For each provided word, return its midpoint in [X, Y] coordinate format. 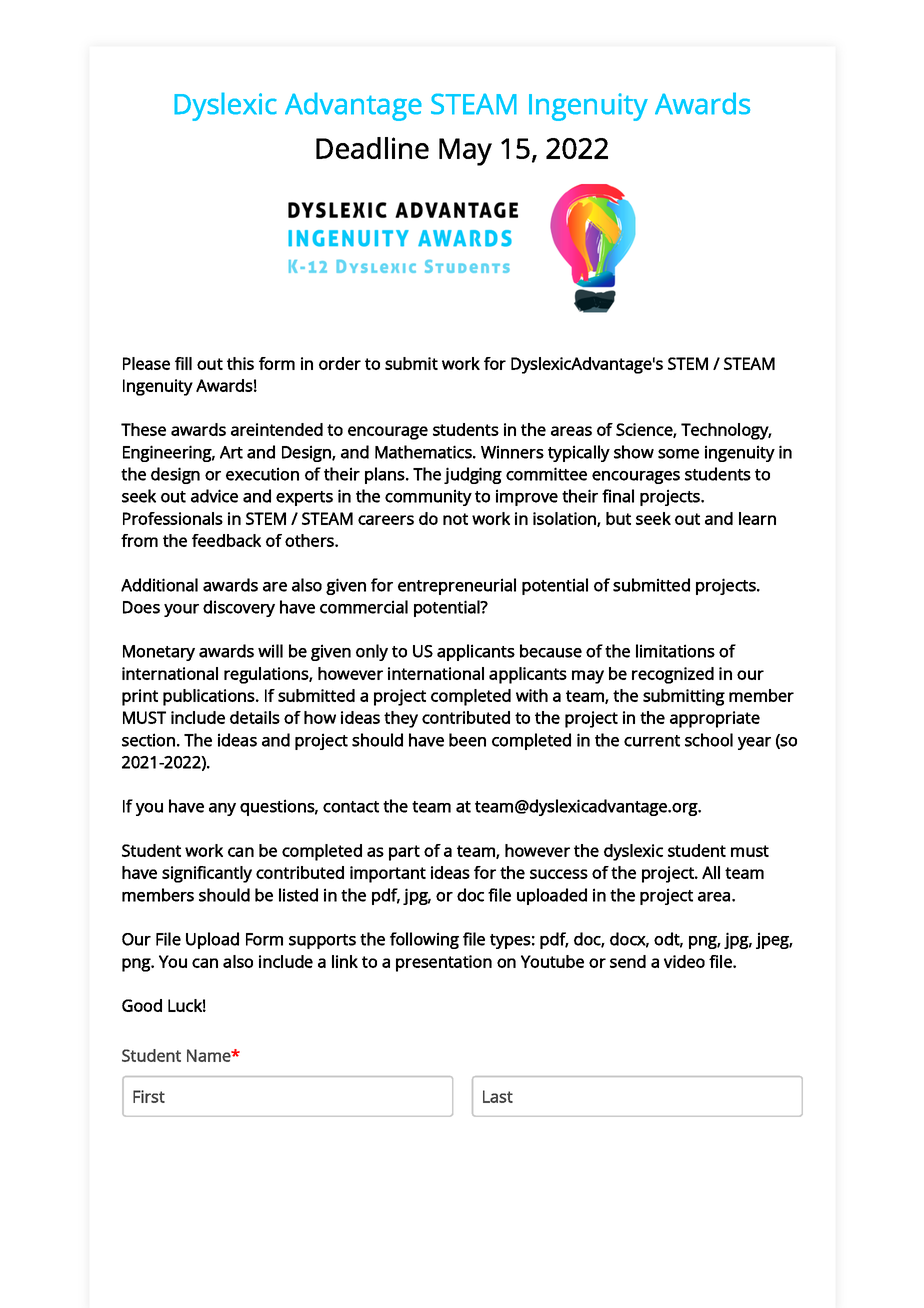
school [709, 740]
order [340, 363]
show [634, 452]
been [467, 740]
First [149, 1096]
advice [214, 496]
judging [473, 475]
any [222, 809]
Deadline [372, 148]
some [678, 454]
